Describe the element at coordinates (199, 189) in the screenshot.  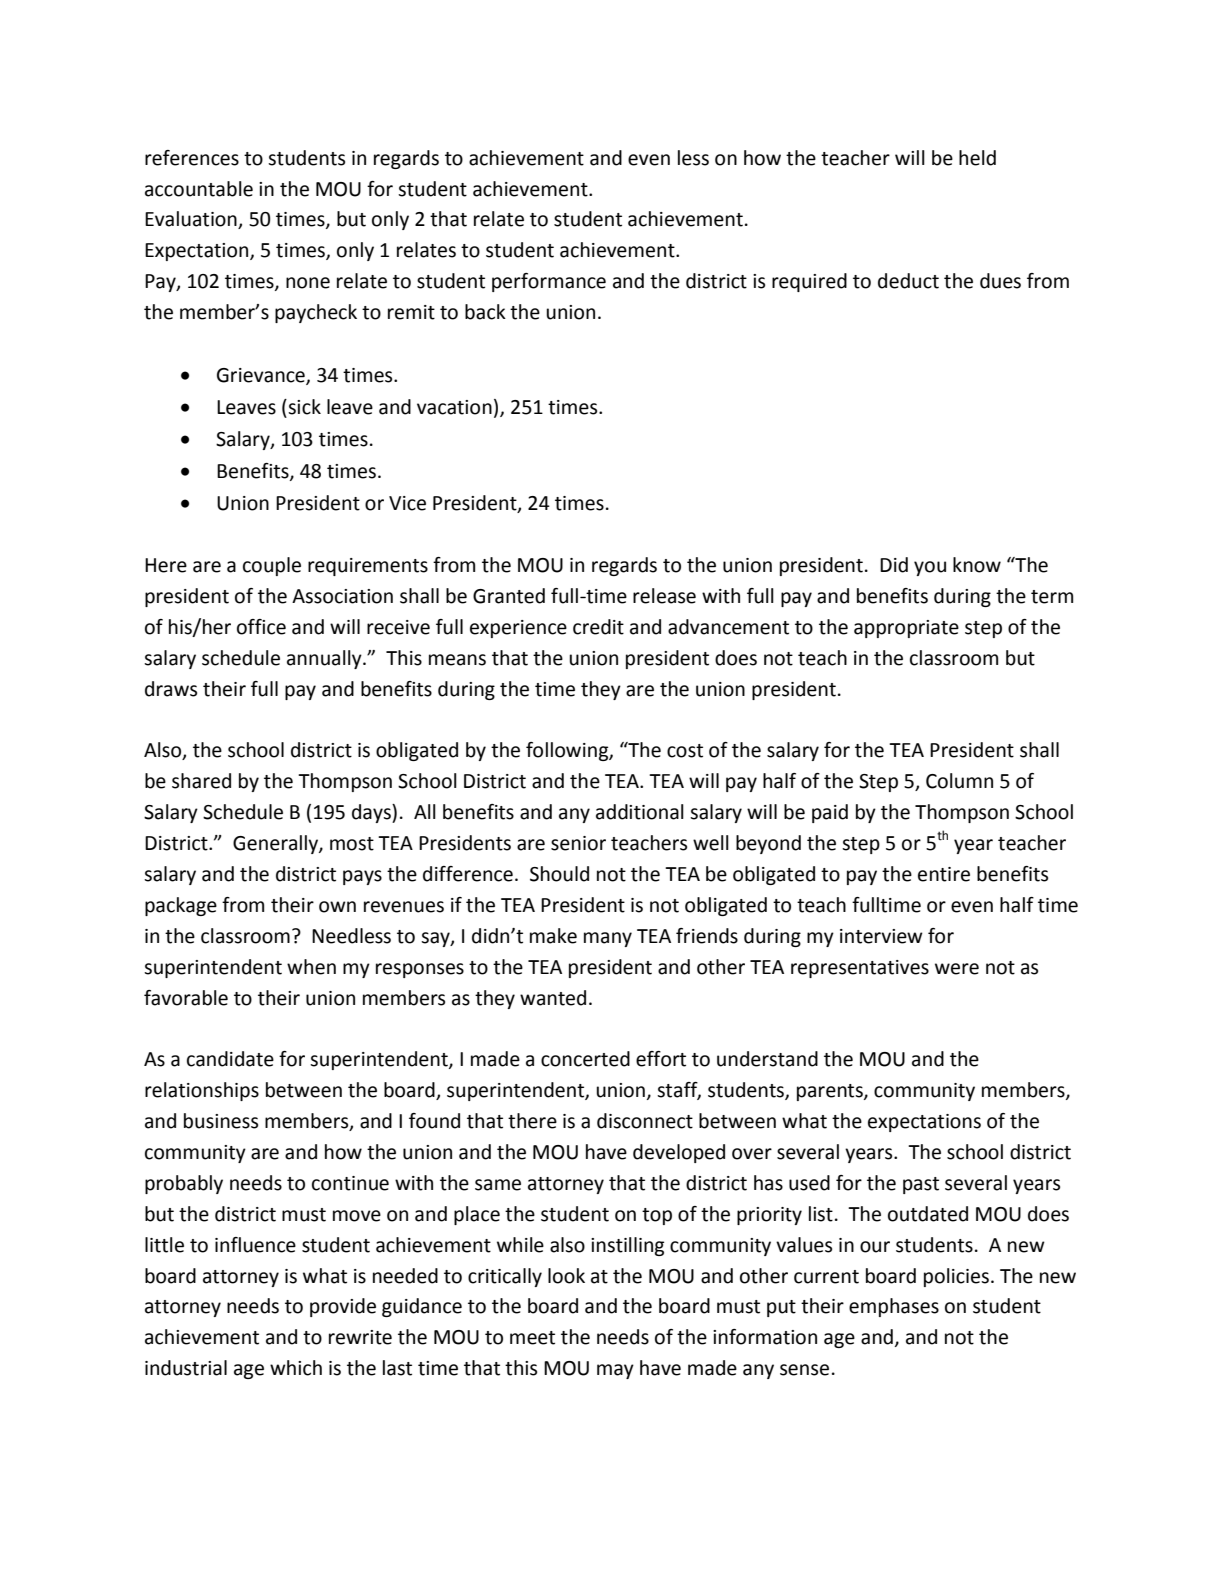
I see `accountable` at that location.
